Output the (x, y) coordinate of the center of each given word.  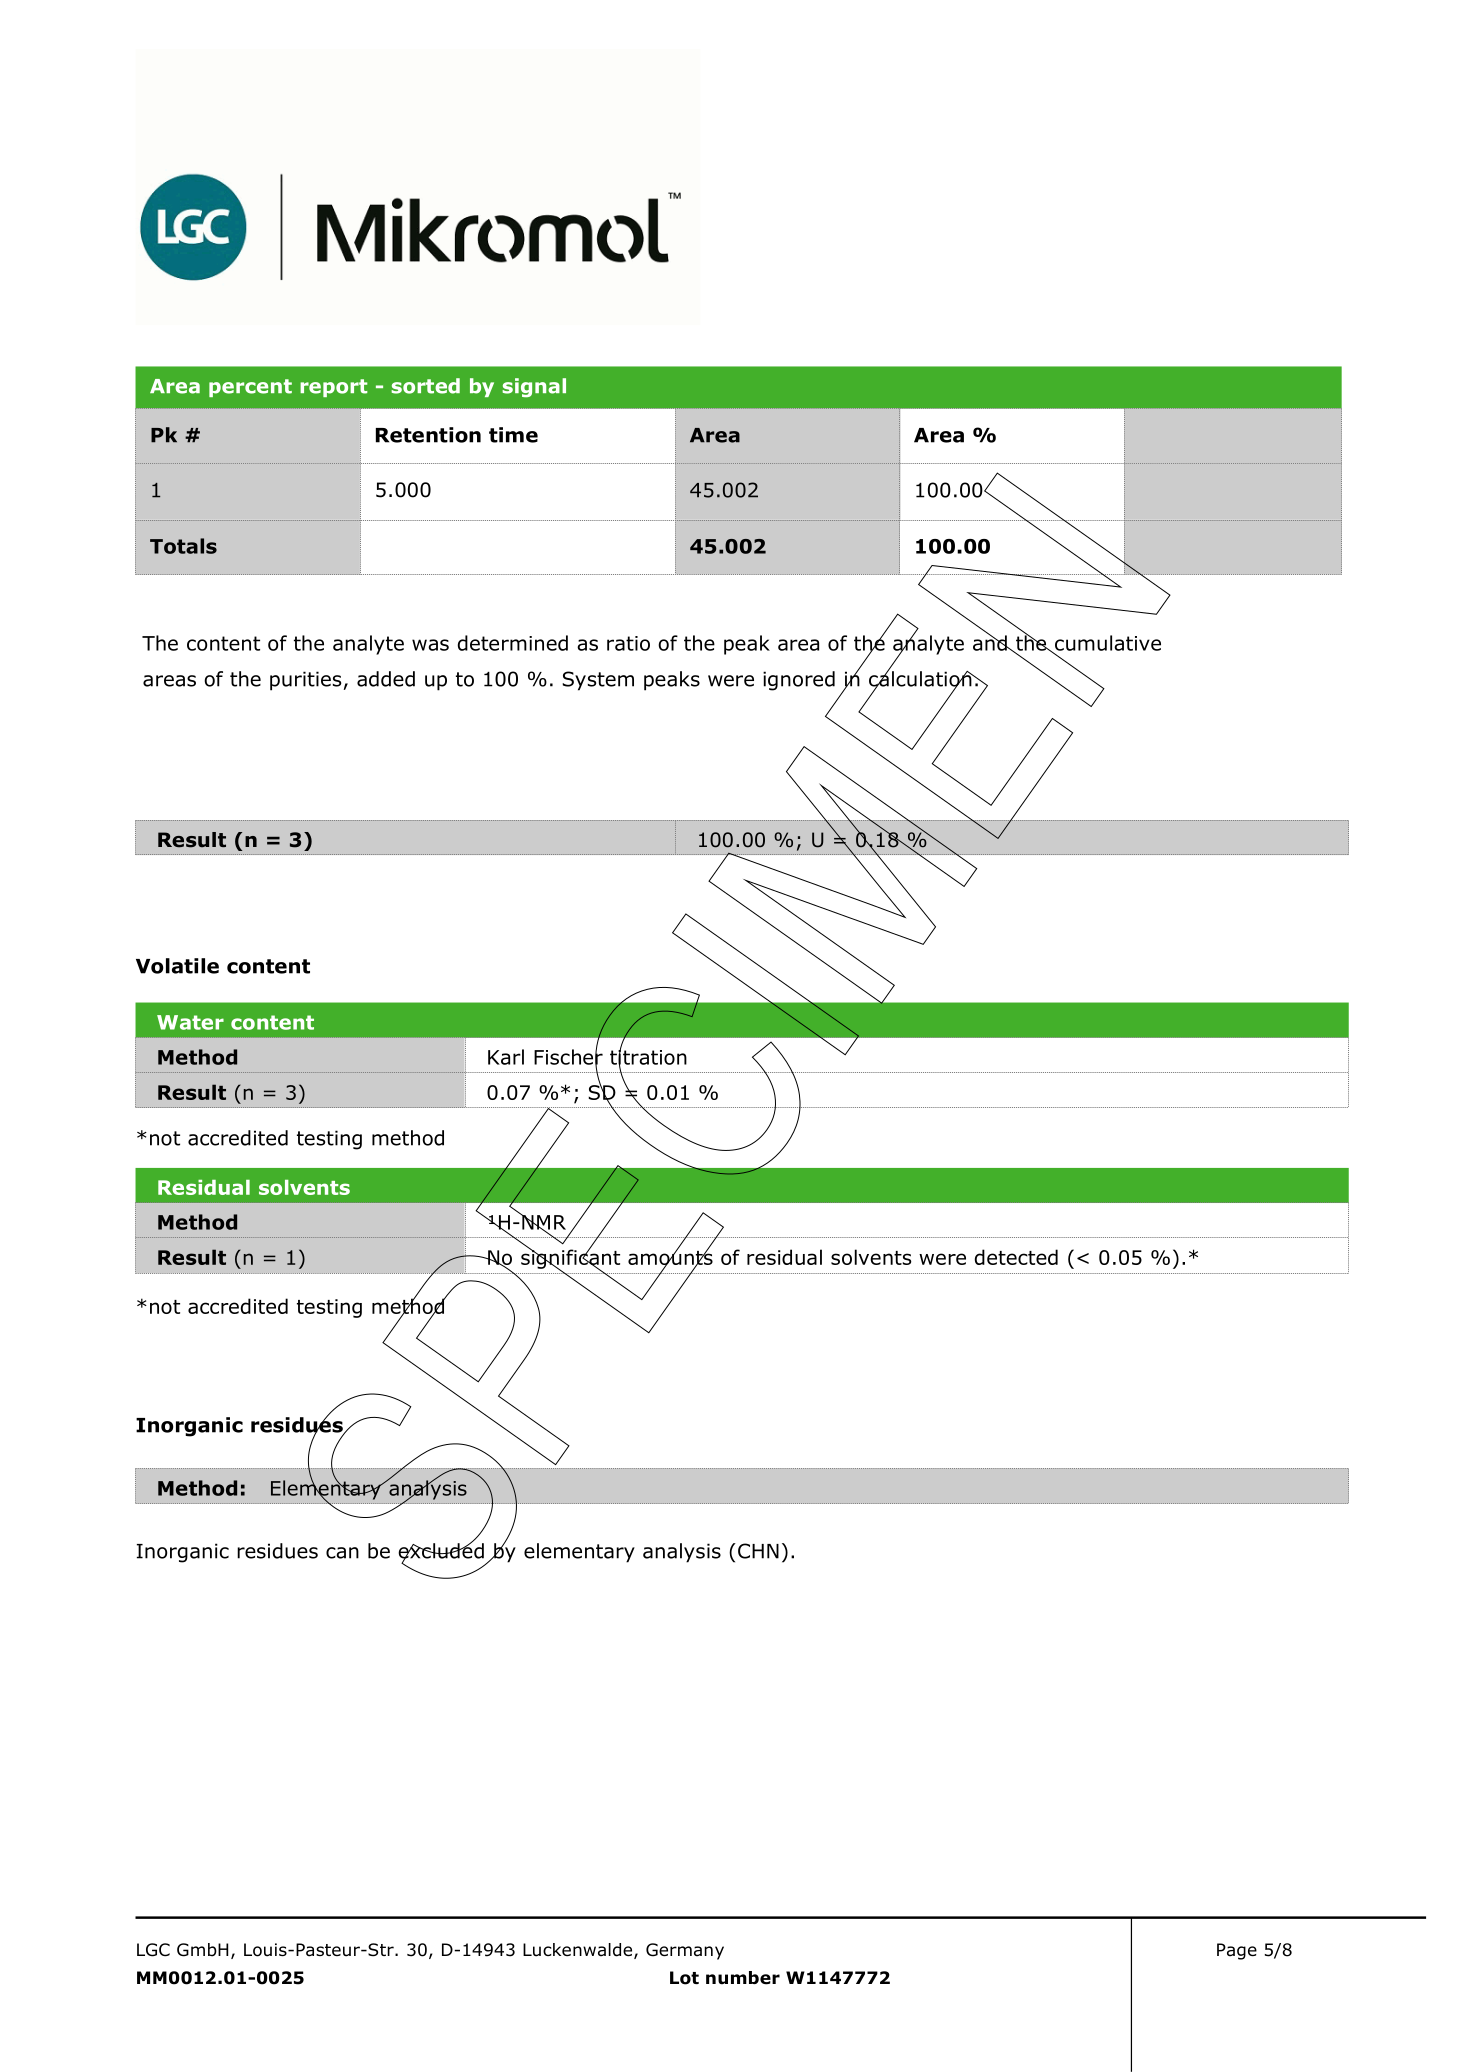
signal (534, 388)
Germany (685, 1951)
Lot (684, 1978)
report (334, 388)
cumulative (1107, 644)
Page (1237, 1951)
